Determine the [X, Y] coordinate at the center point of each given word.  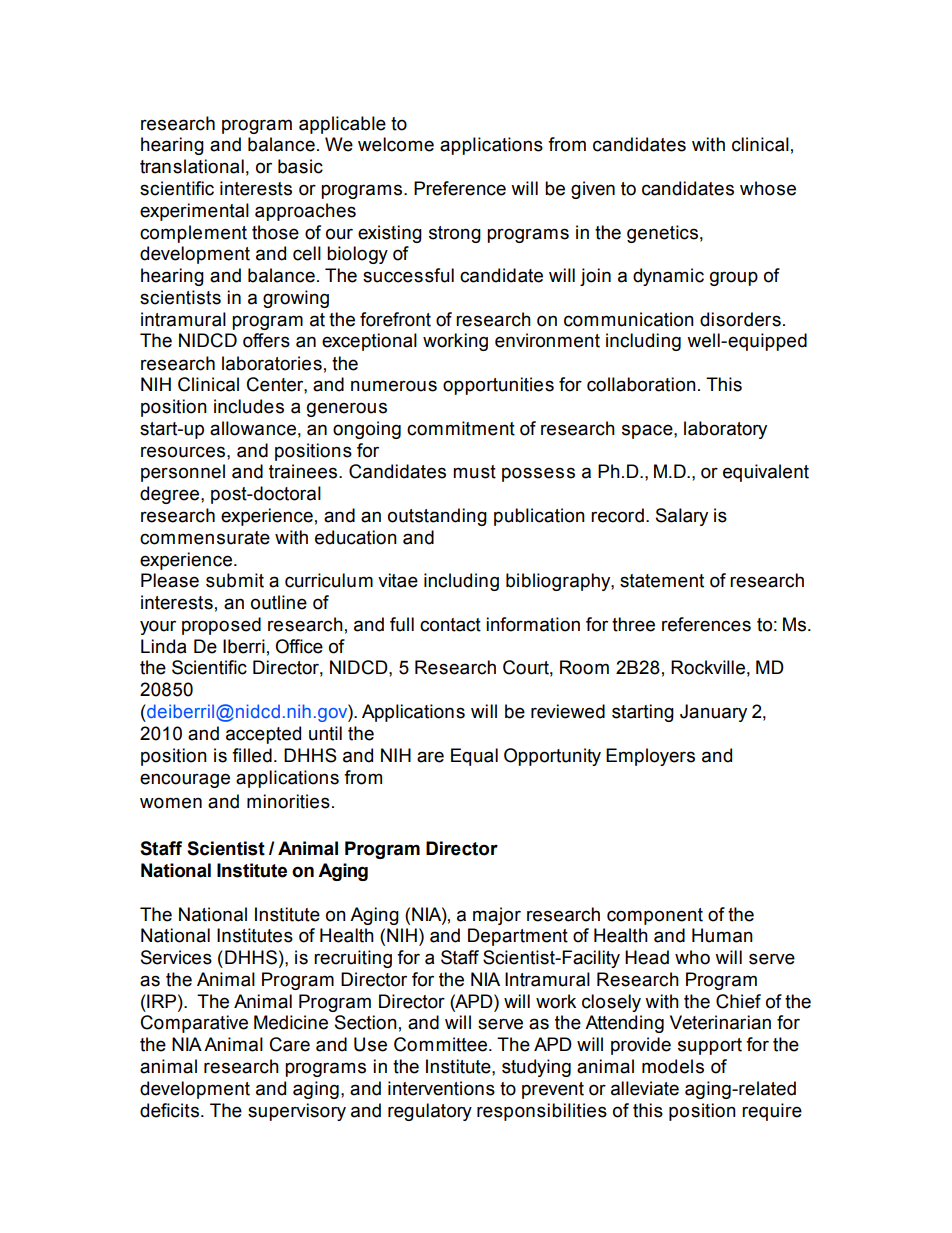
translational [192, 166]
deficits [169, 1110]
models [673, 1066]
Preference [460, 188]
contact [450, 625]
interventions [441, 1088]
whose [768, 188]
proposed [221, 626]
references [706, 624]
